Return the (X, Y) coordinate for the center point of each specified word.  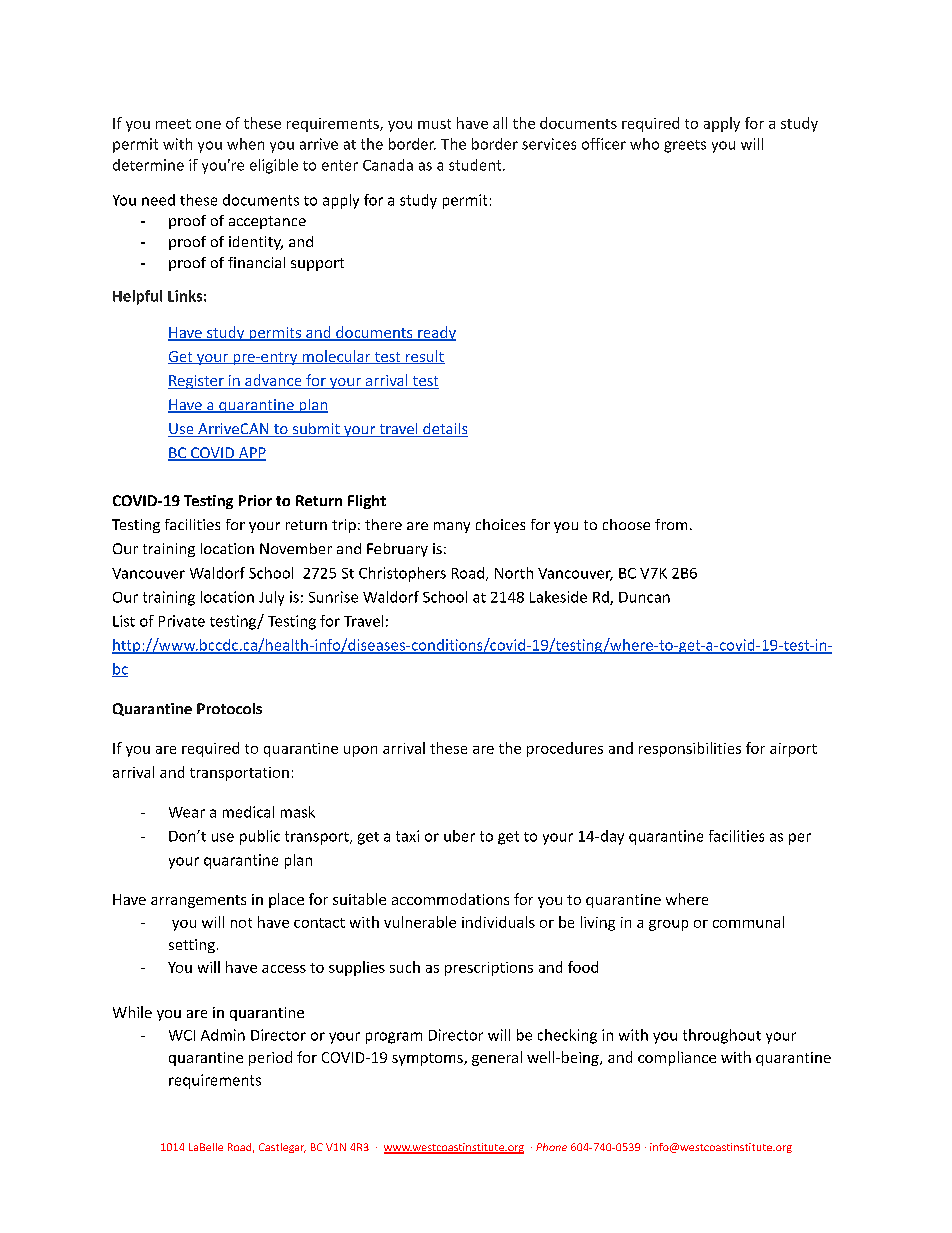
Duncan (644, 597)
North (514, 573)
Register (197, 382)
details (444, 430)
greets (685, 146)
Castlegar (282, 1148)
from (671, 524)
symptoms (428, 1059)
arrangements (198, 901)
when (245, 144)
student (476, 165)
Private (182, 621)
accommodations (450, 899)
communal (748, 922)
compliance (677, 1058)
